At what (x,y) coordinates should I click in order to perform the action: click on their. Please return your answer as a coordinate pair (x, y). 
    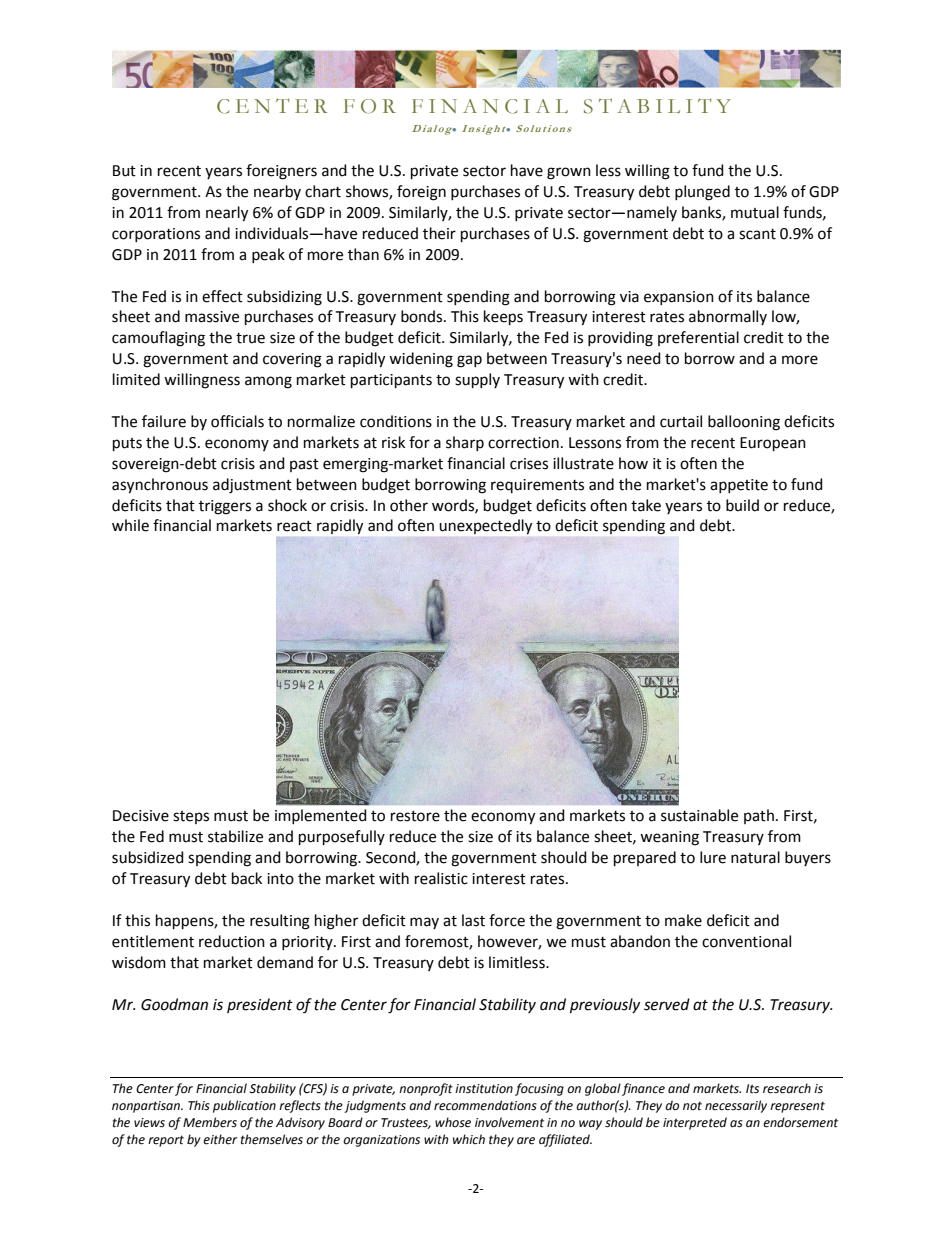
    Looking at the image, I should click on (439, 233).
